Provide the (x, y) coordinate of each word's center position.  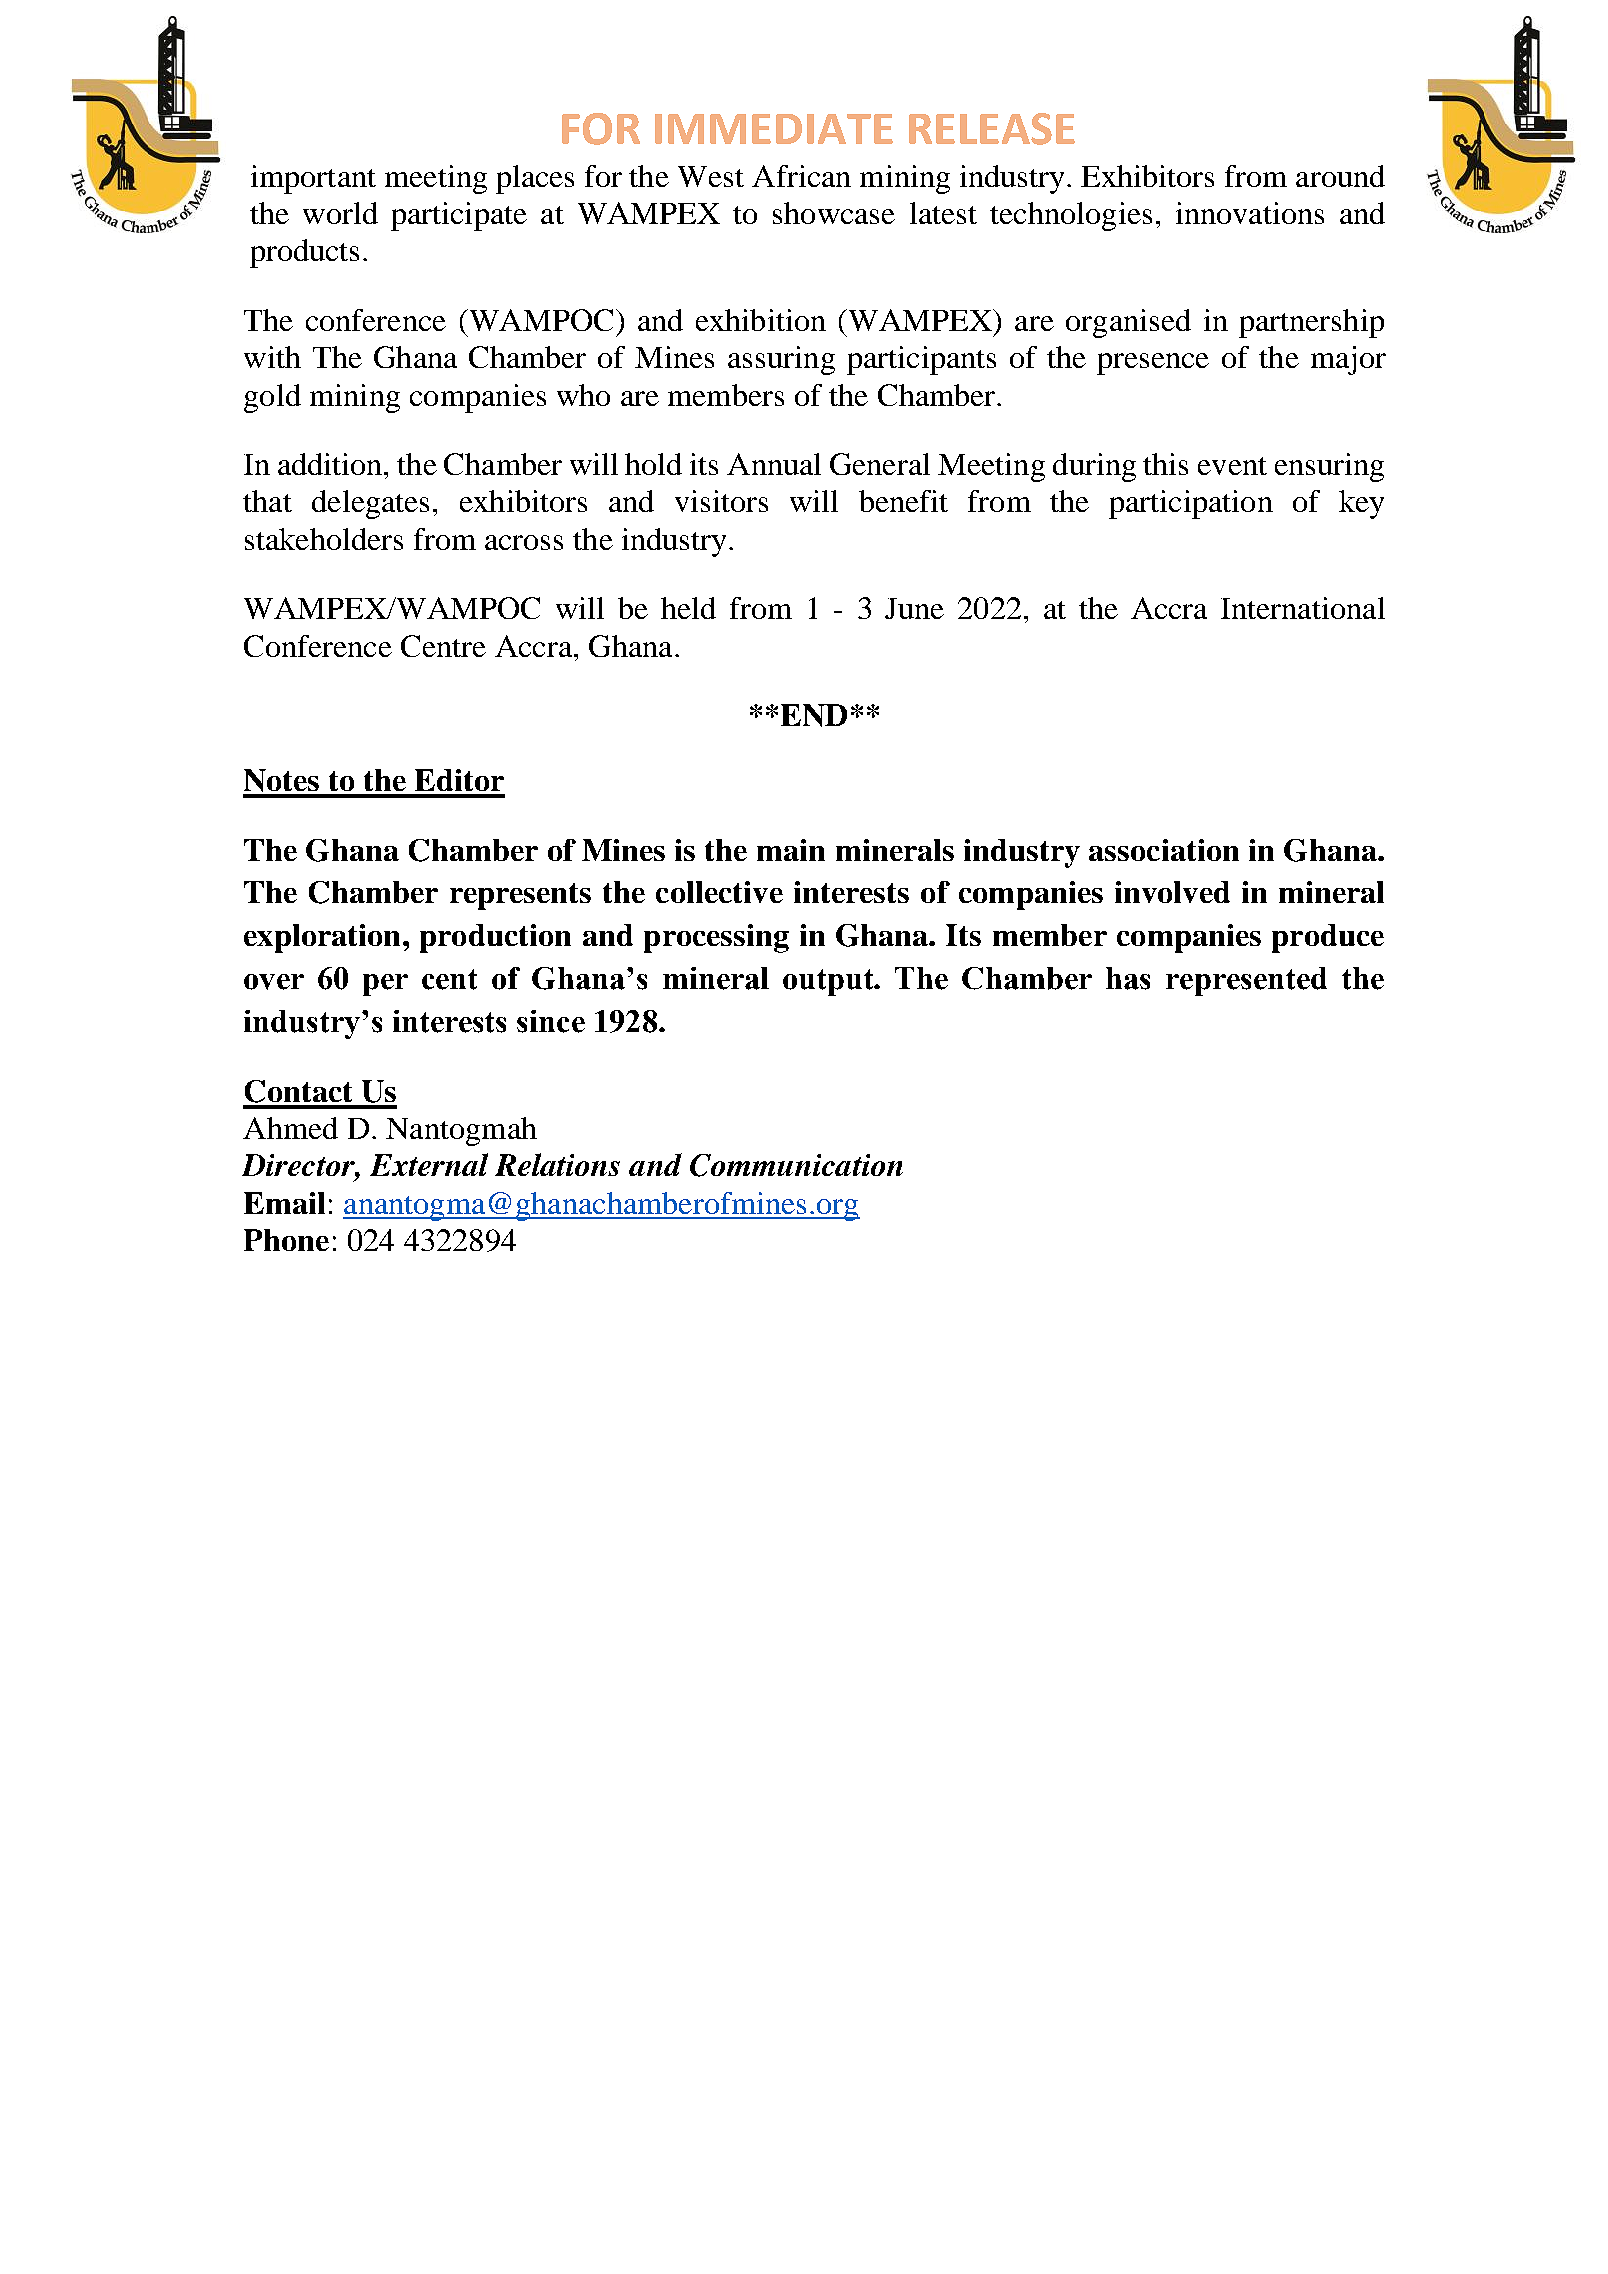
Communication (796, 1165)
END (814, 715)
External (429, 1164)
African (801, 176)
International (1303, 608)
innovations (1250, 213)
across (524, 542)
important (313, 179)
